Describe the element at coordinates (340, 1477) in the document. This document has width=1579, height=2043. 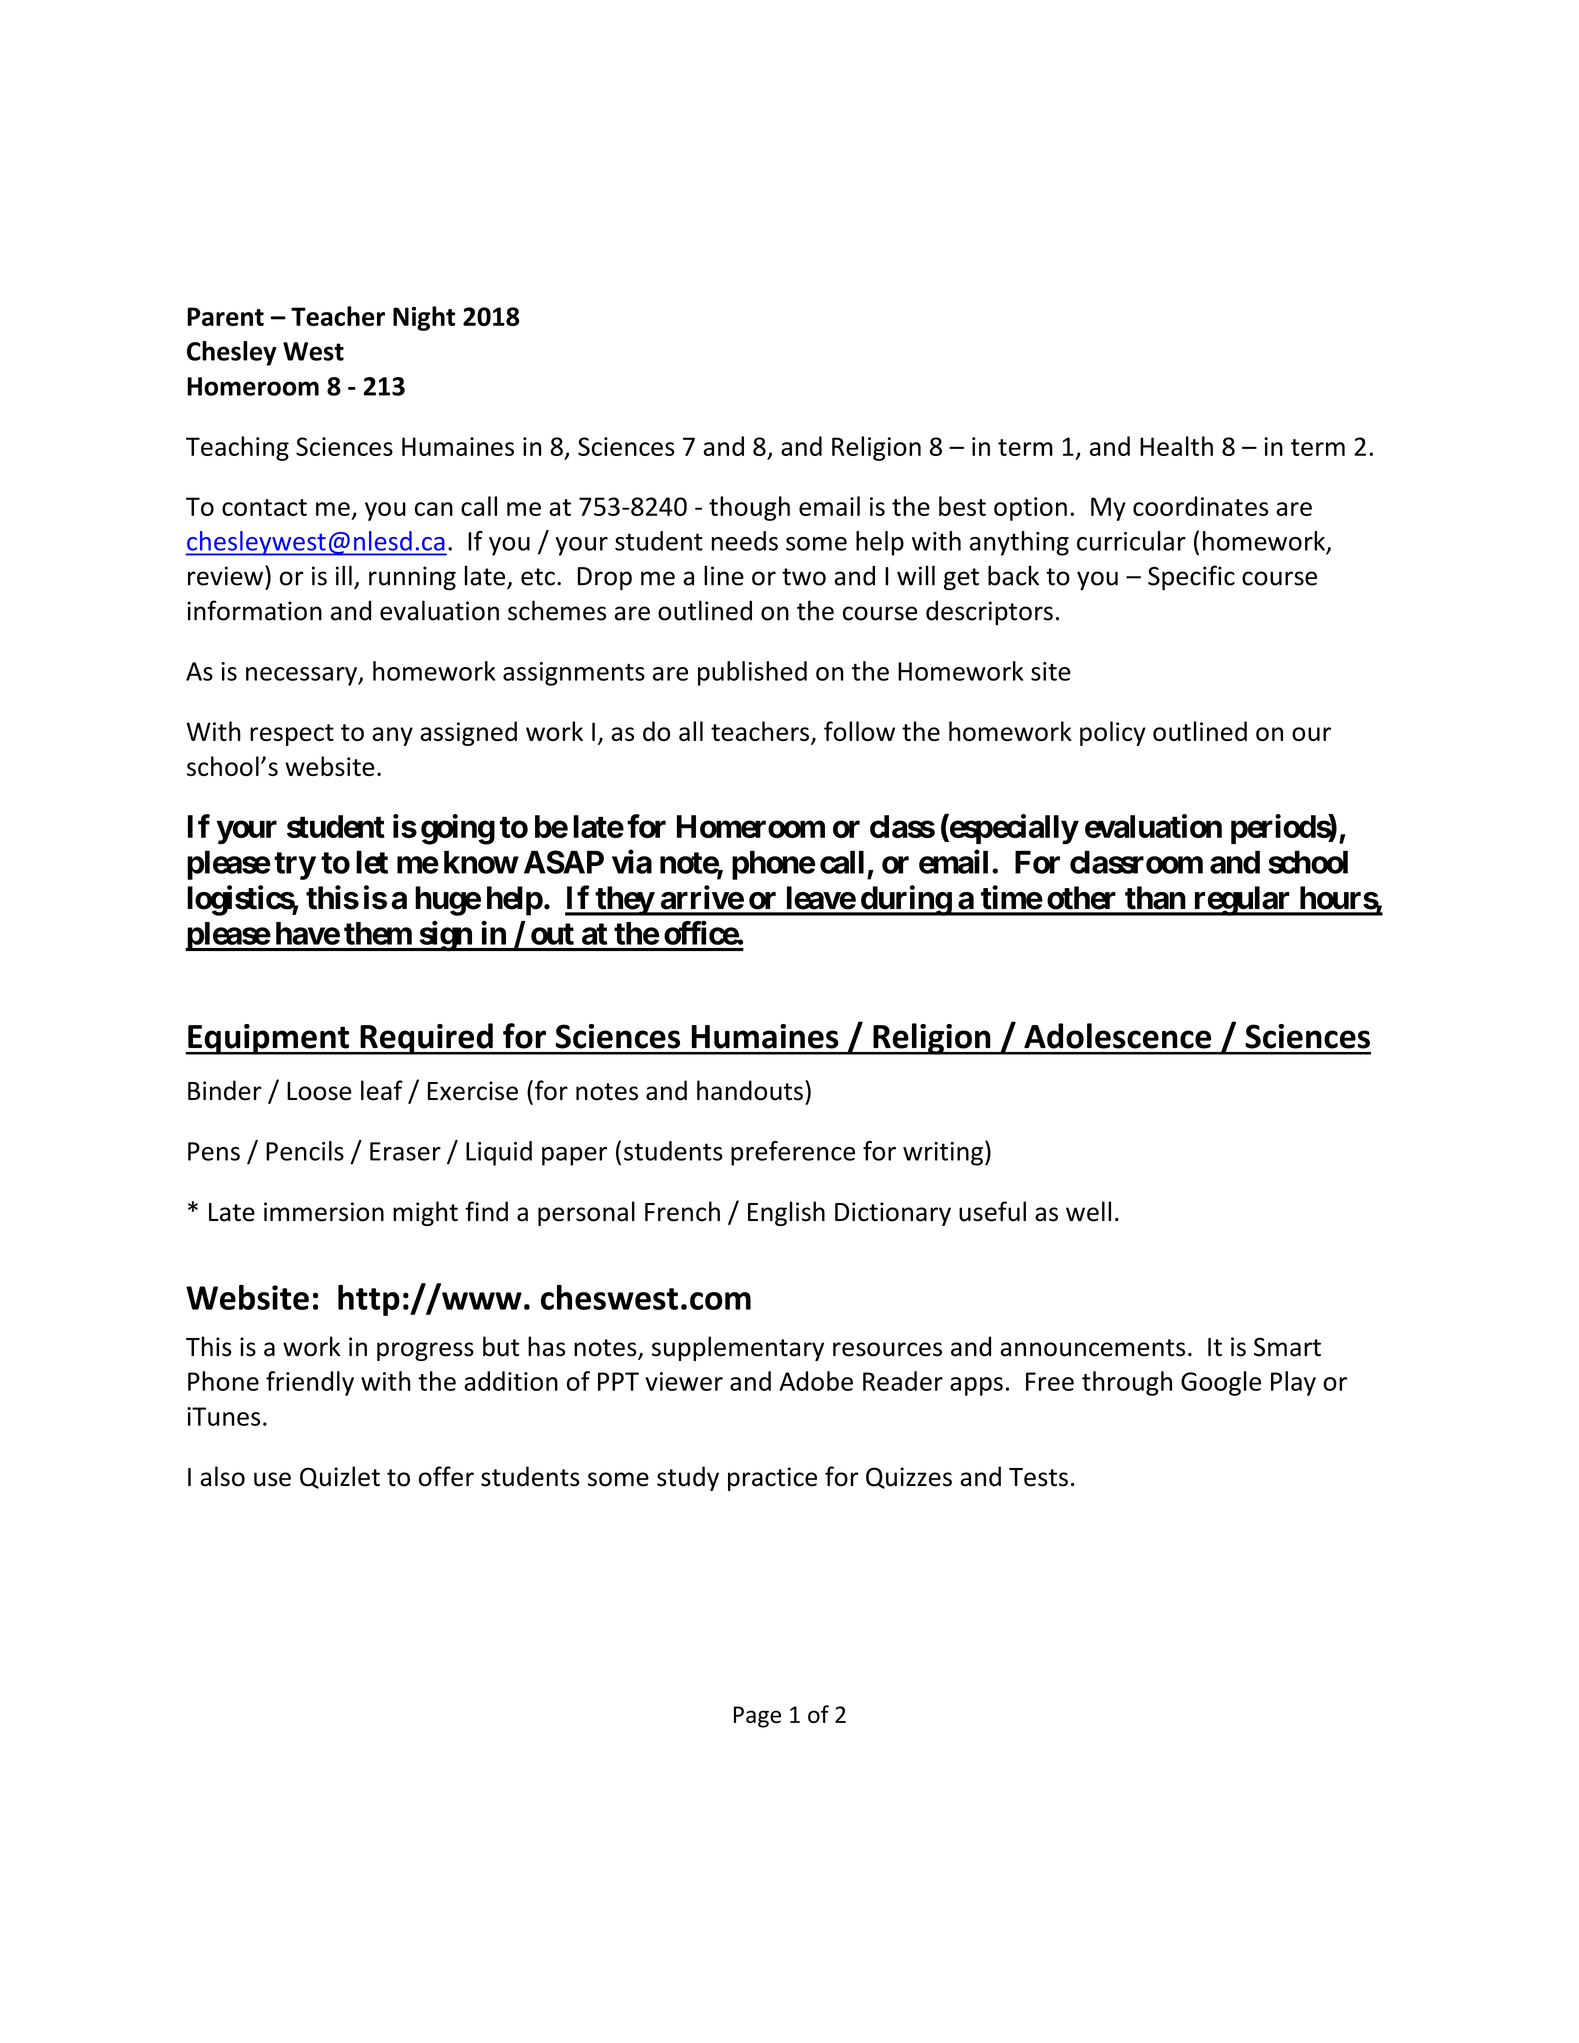
I see `Quizlet` at that location.
